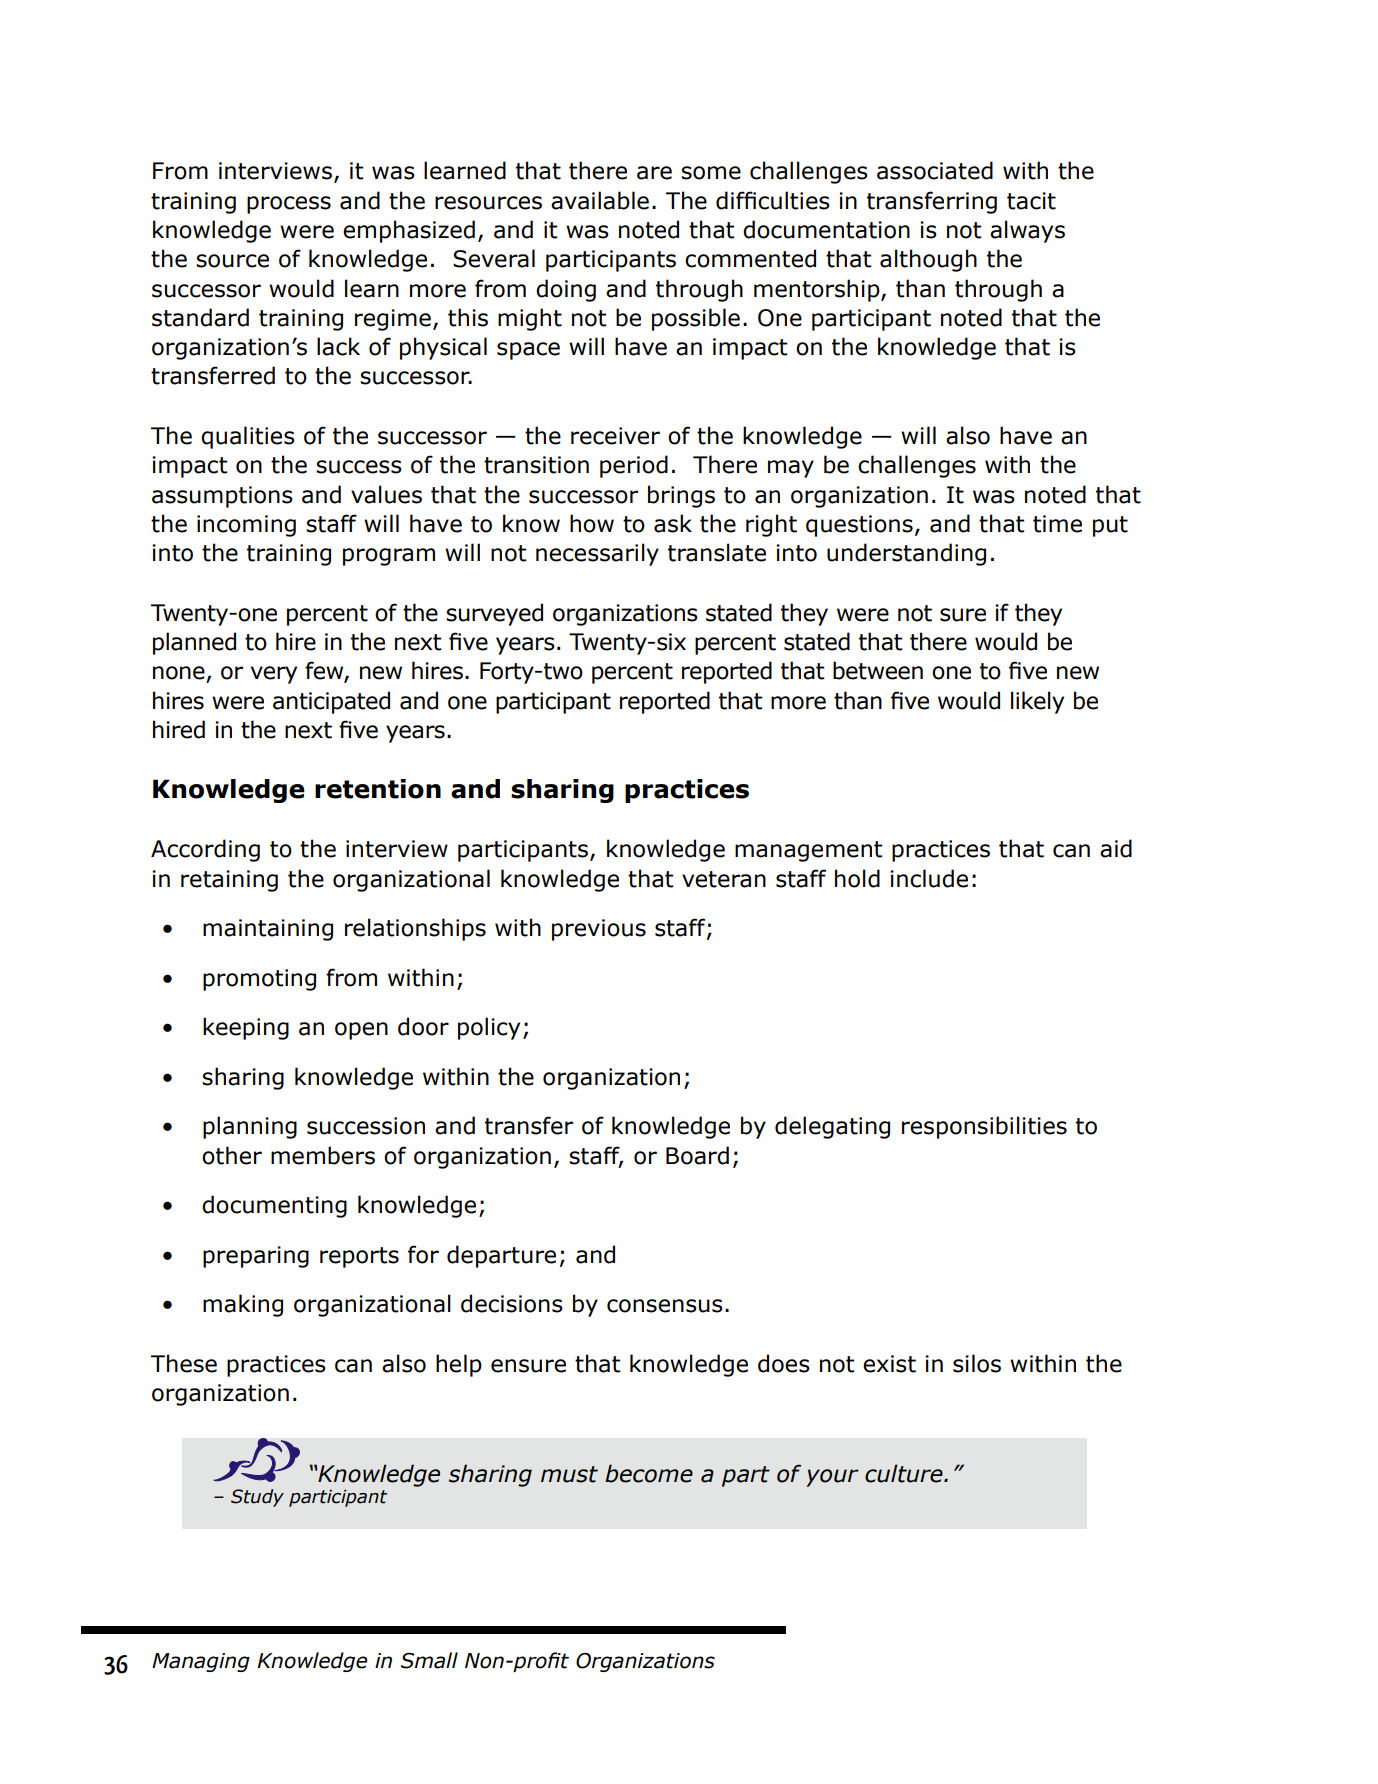 This image has width=1378, height=1784. I want to click on process, so click(289, 205).
